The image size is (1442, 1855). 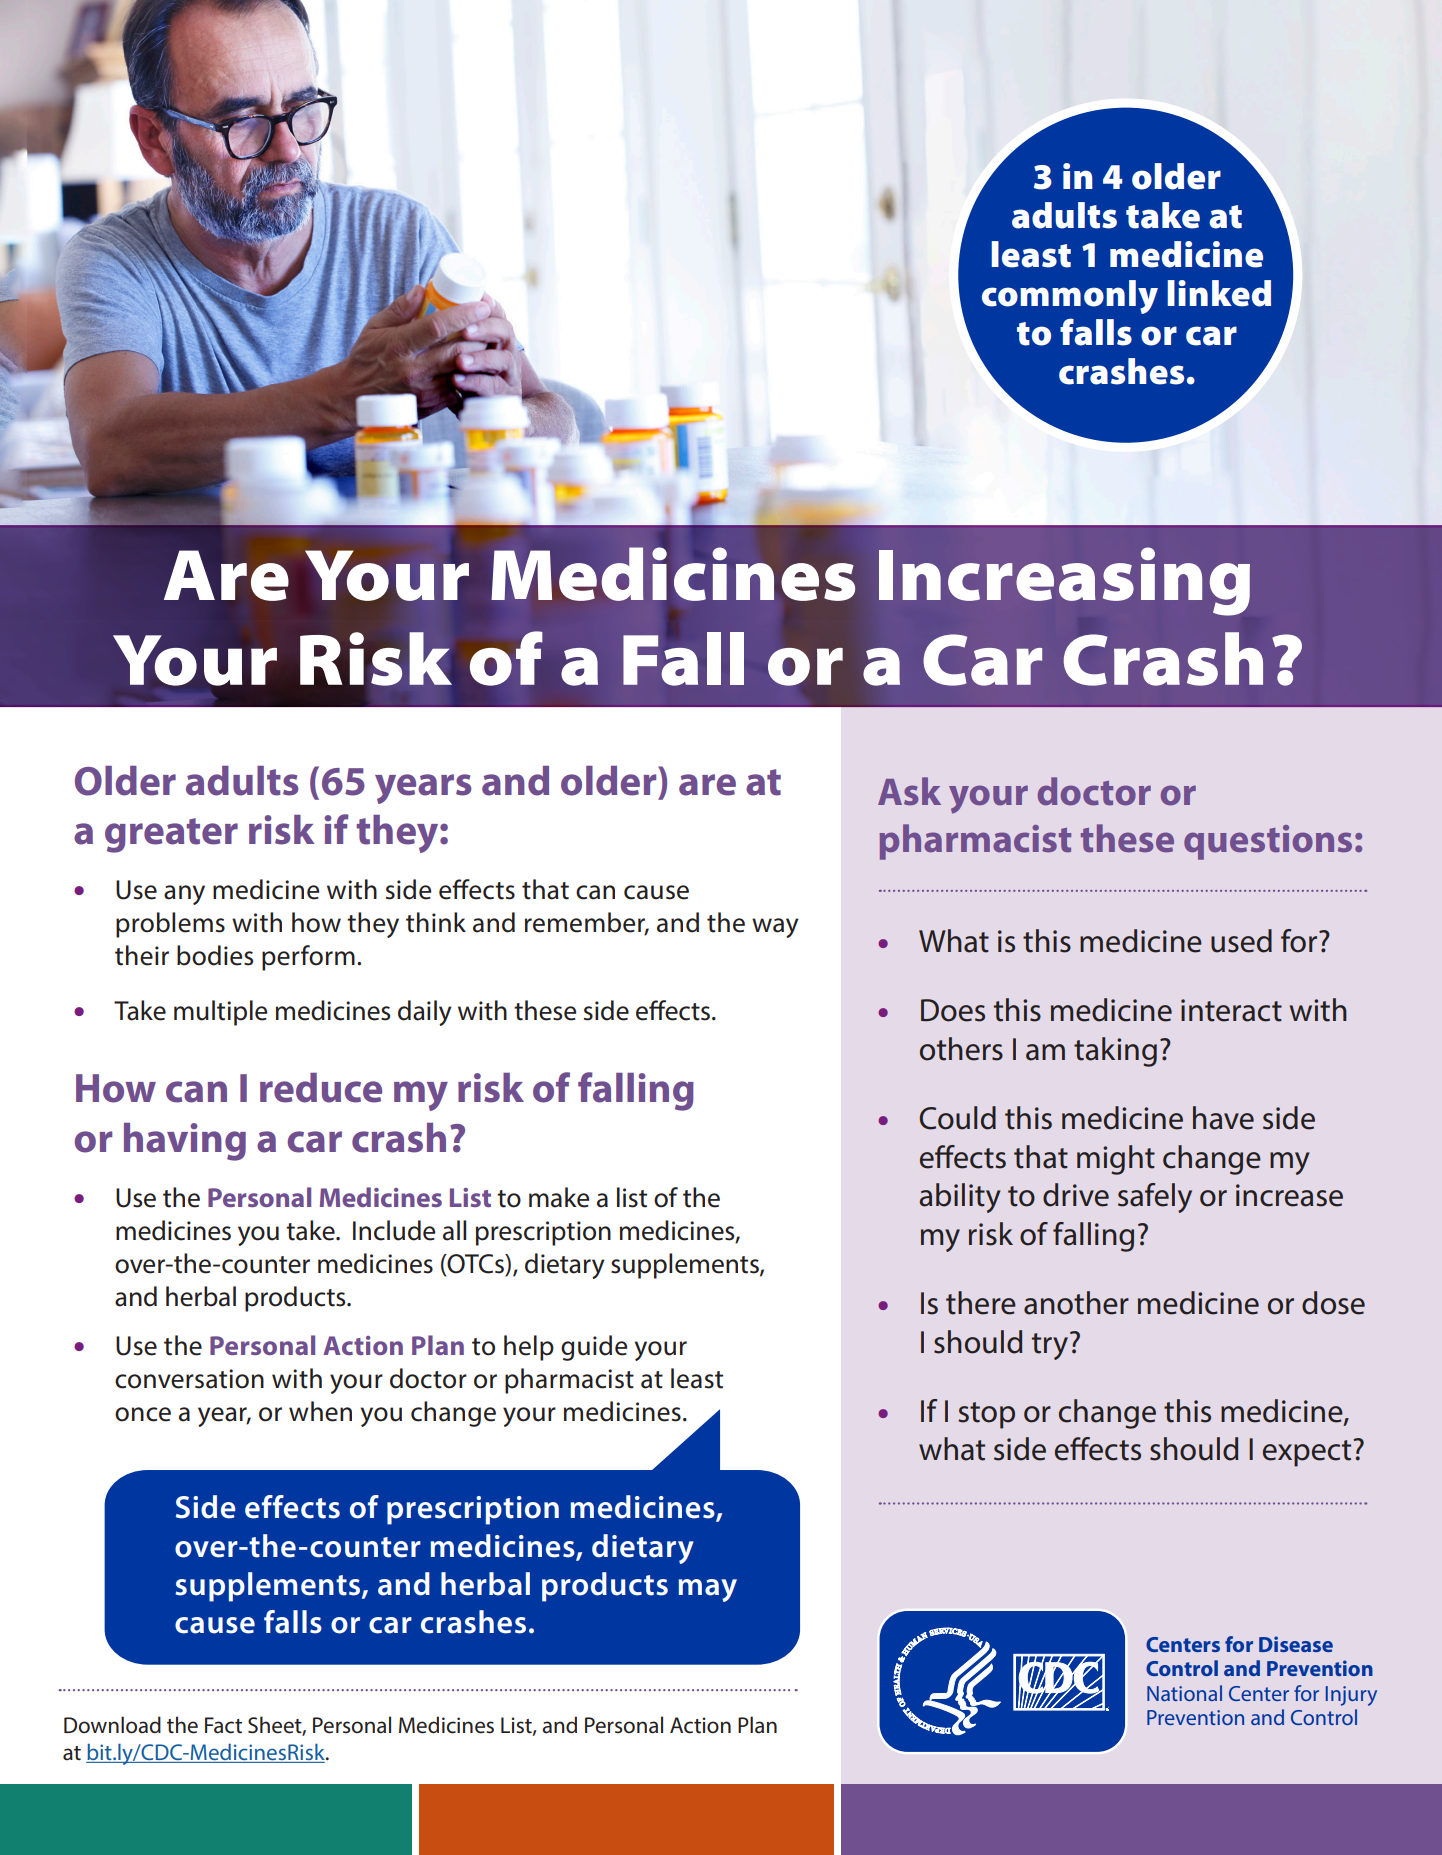 I want to click on guide, so click(x=594, y=1348).
